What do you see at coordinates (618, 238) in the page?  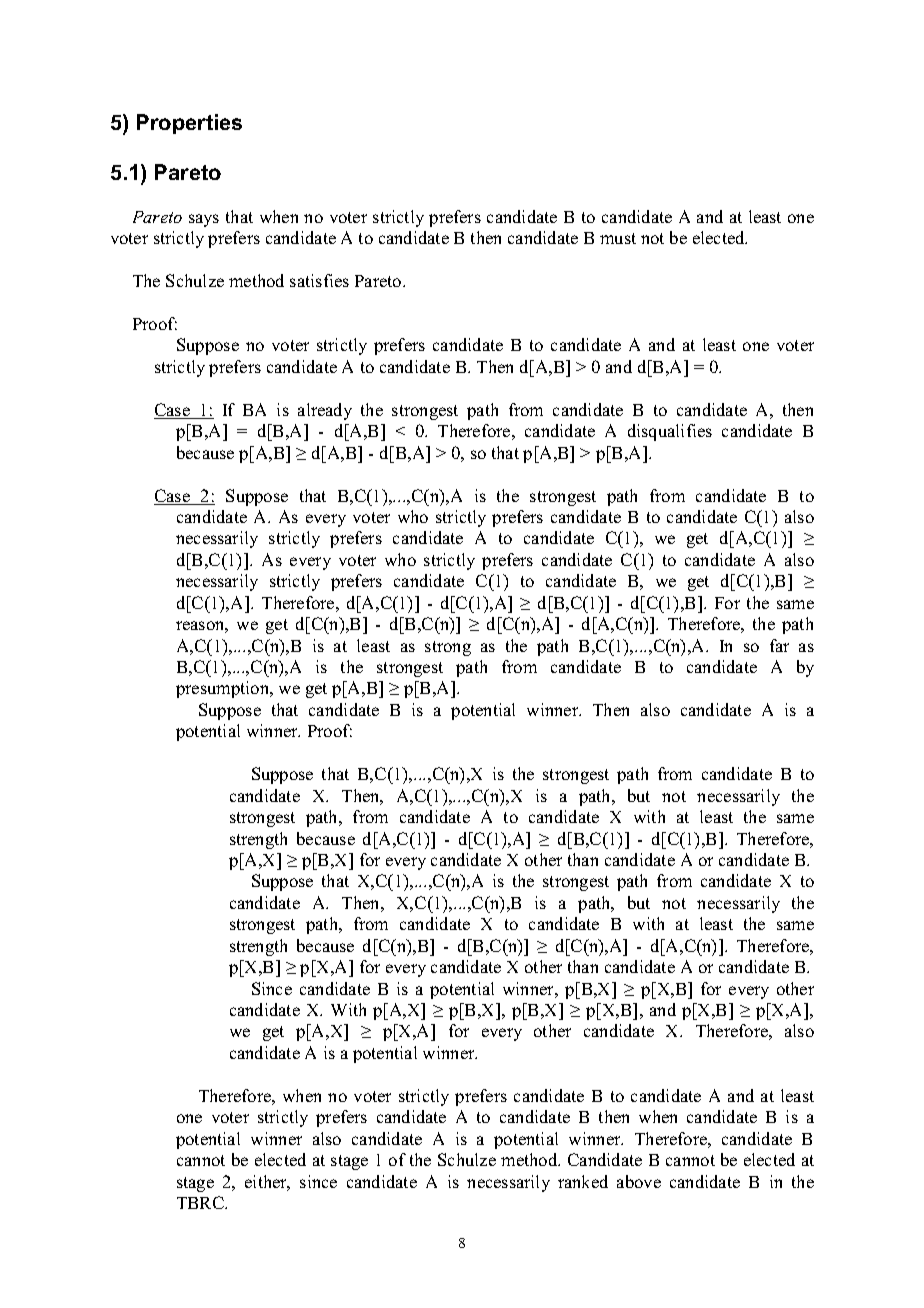 I see `must` at bounding box center [618, 238].
